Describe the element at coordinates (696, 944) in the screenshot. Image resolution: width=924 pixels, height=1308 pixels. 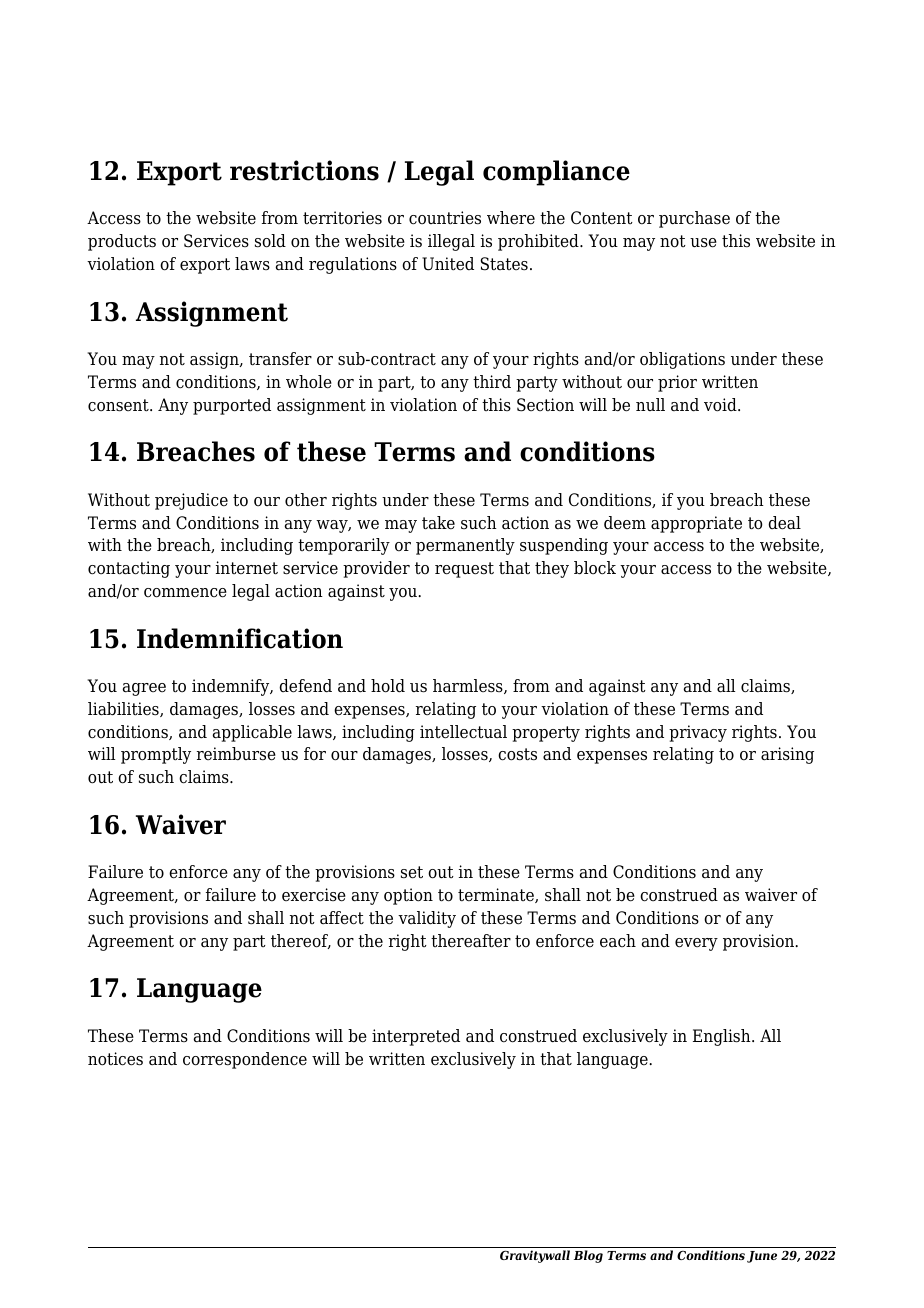
I see `every` at that location.
